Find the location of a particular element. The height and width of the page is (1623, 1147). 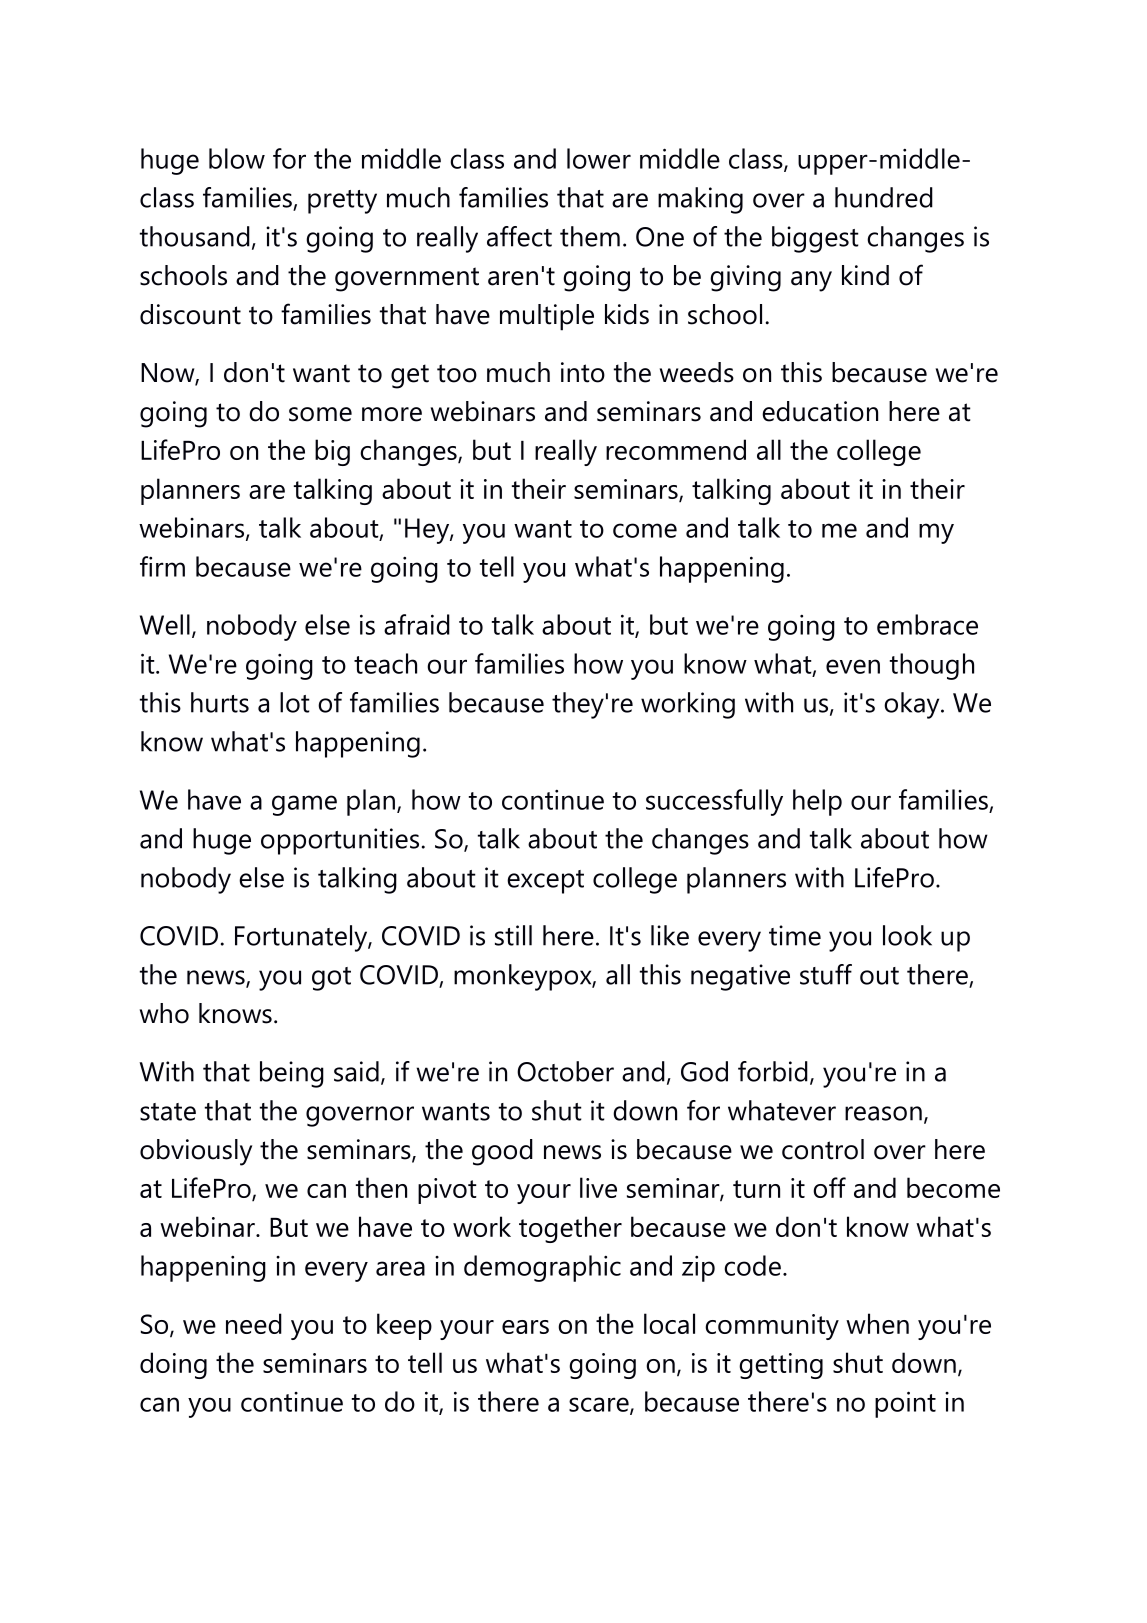

got is located at coordinates (331, 979).
